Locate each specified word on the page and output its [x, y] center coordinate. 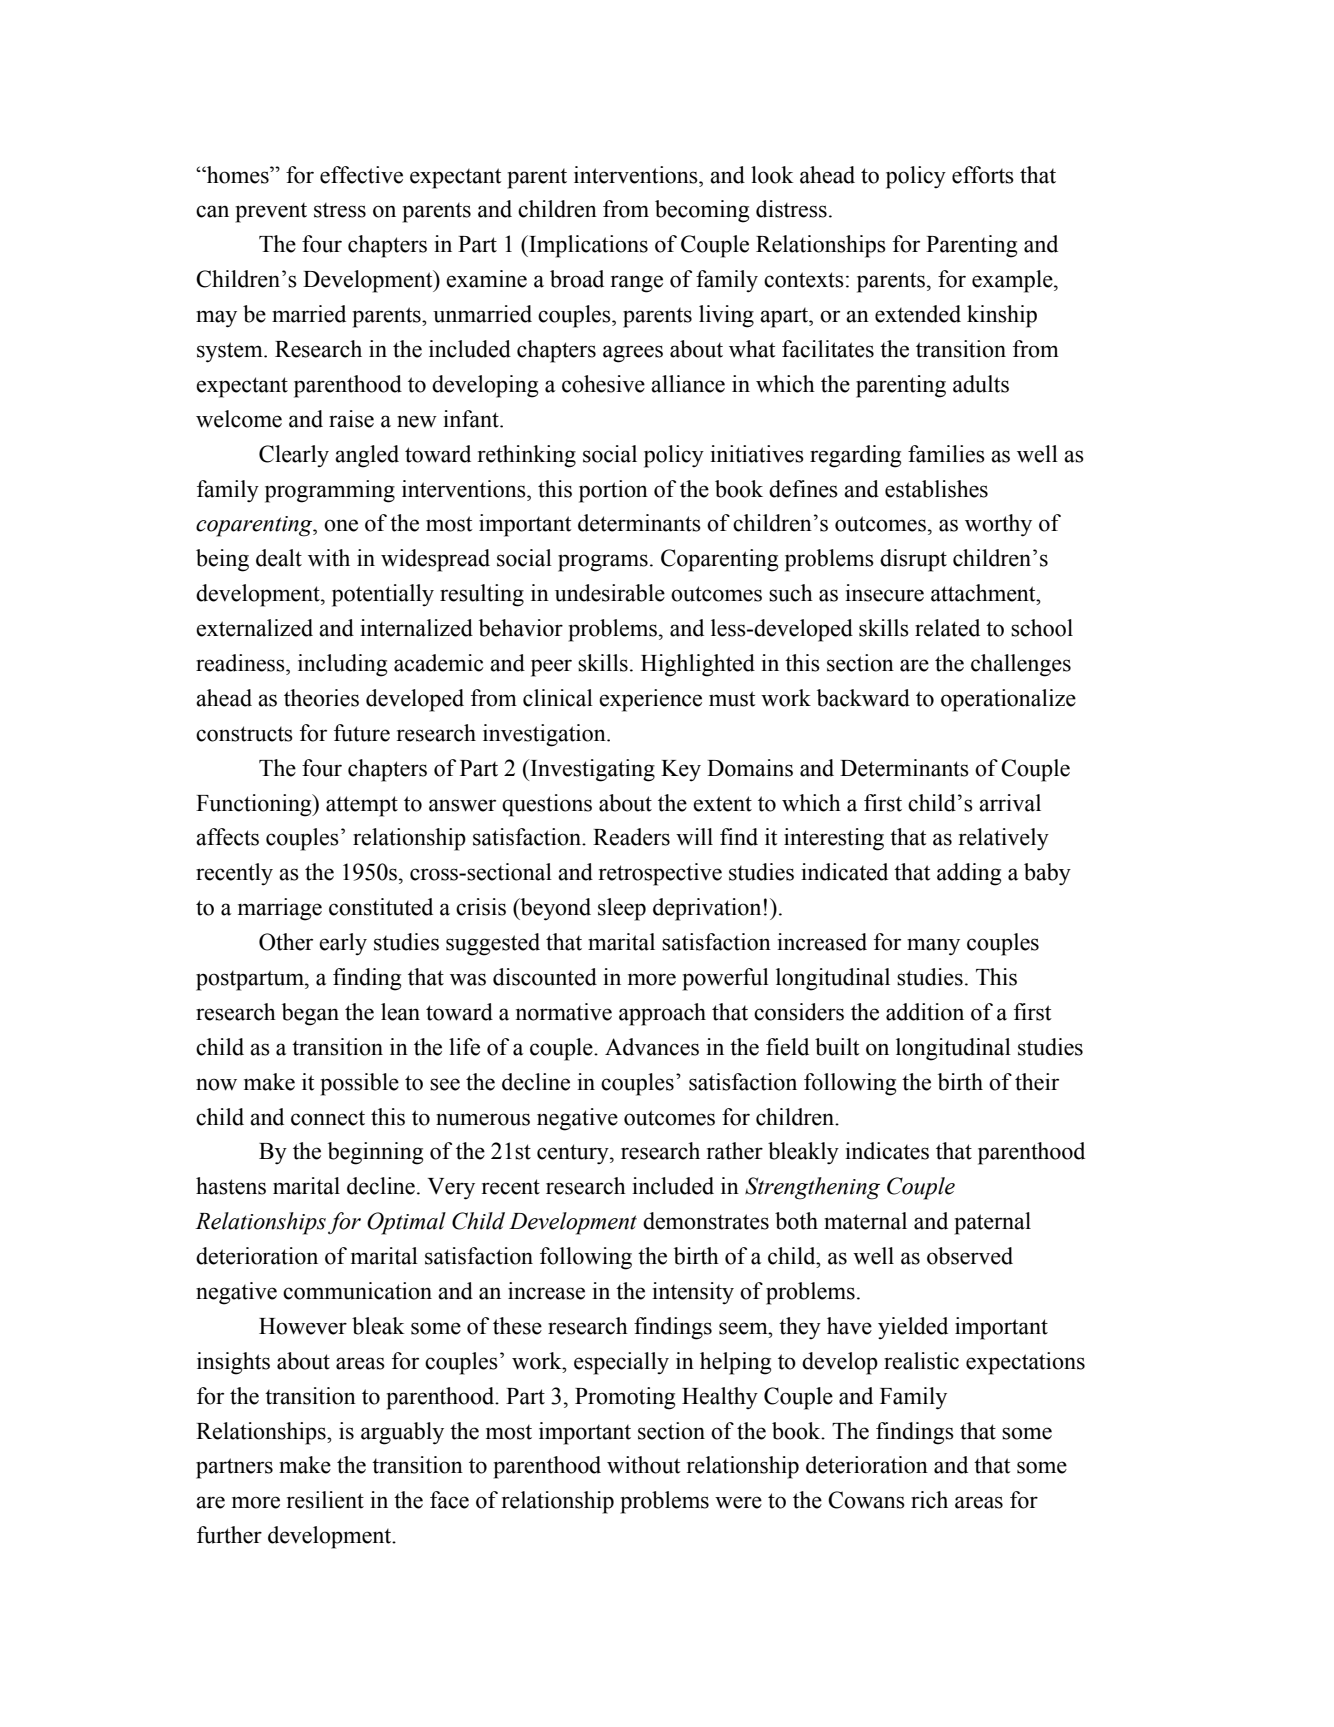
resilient [325, 1500]
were [738, 1502]
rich [929, 1500]
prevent [271, 213]
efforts [983, 175]
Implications [587, 246]
